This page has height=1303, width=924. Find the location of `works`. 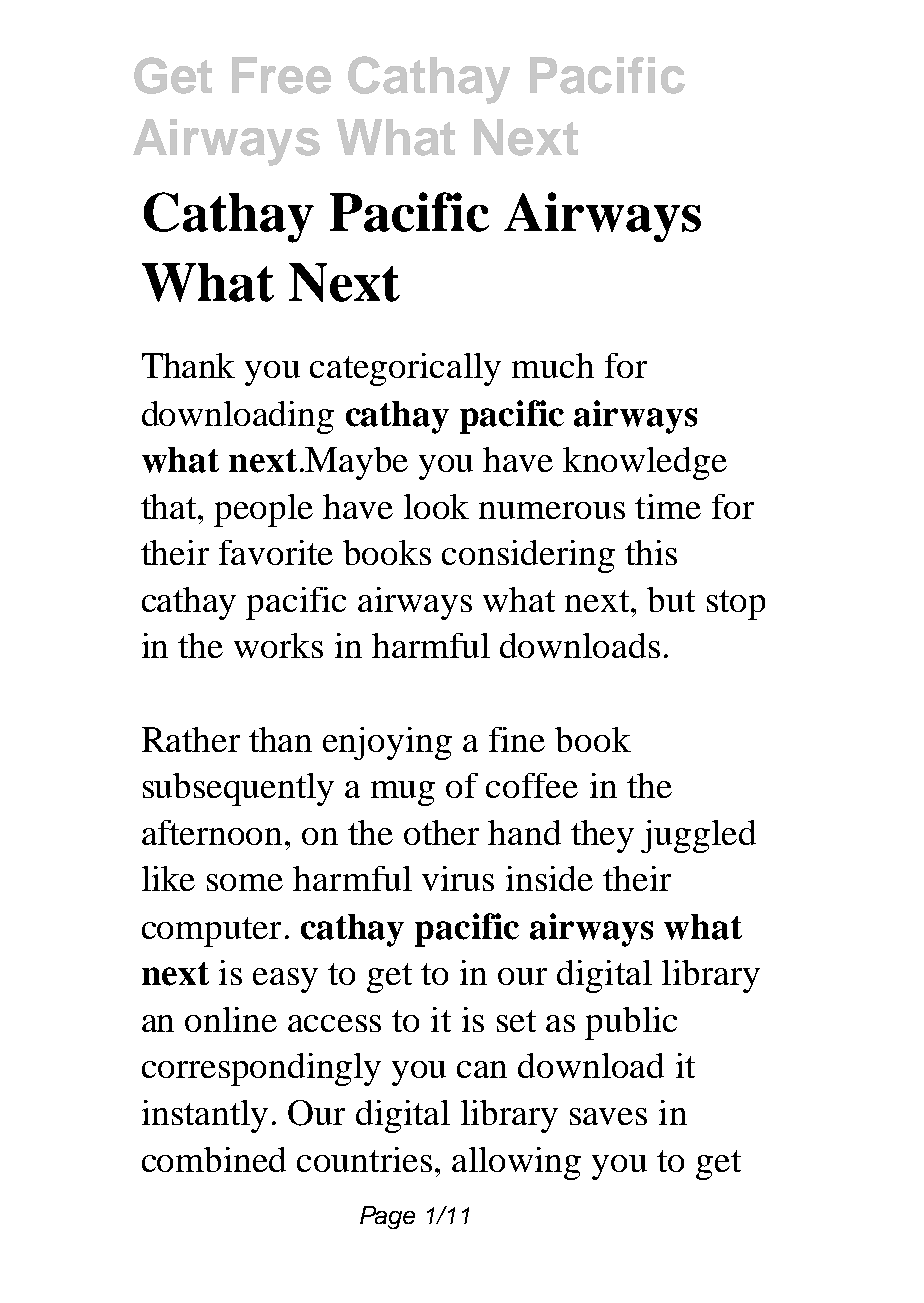

works is located at coordinates (278, 645).
